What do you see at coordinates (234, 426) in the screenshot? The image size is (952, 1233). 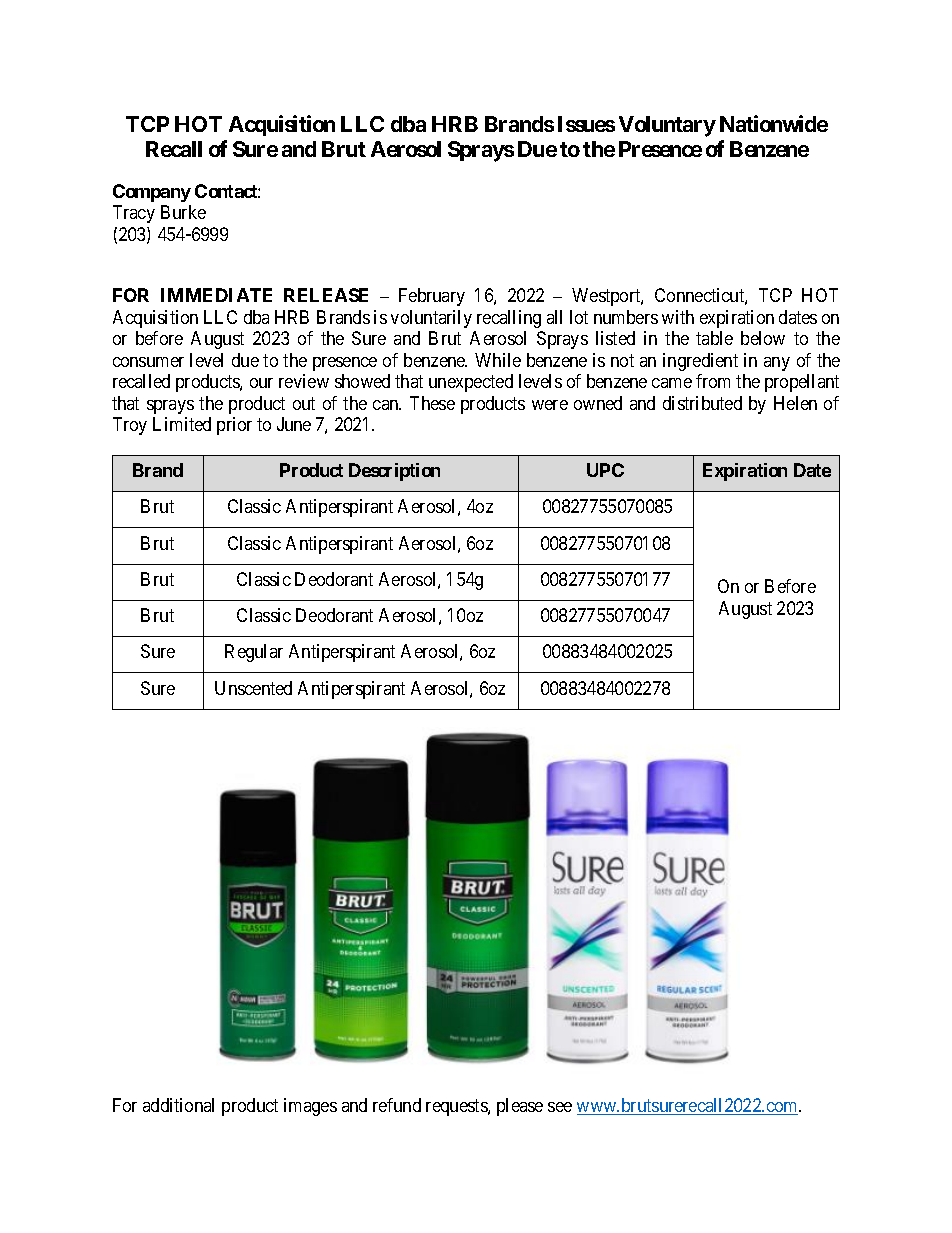 I see `prior` at bounding box center [234, 426].
